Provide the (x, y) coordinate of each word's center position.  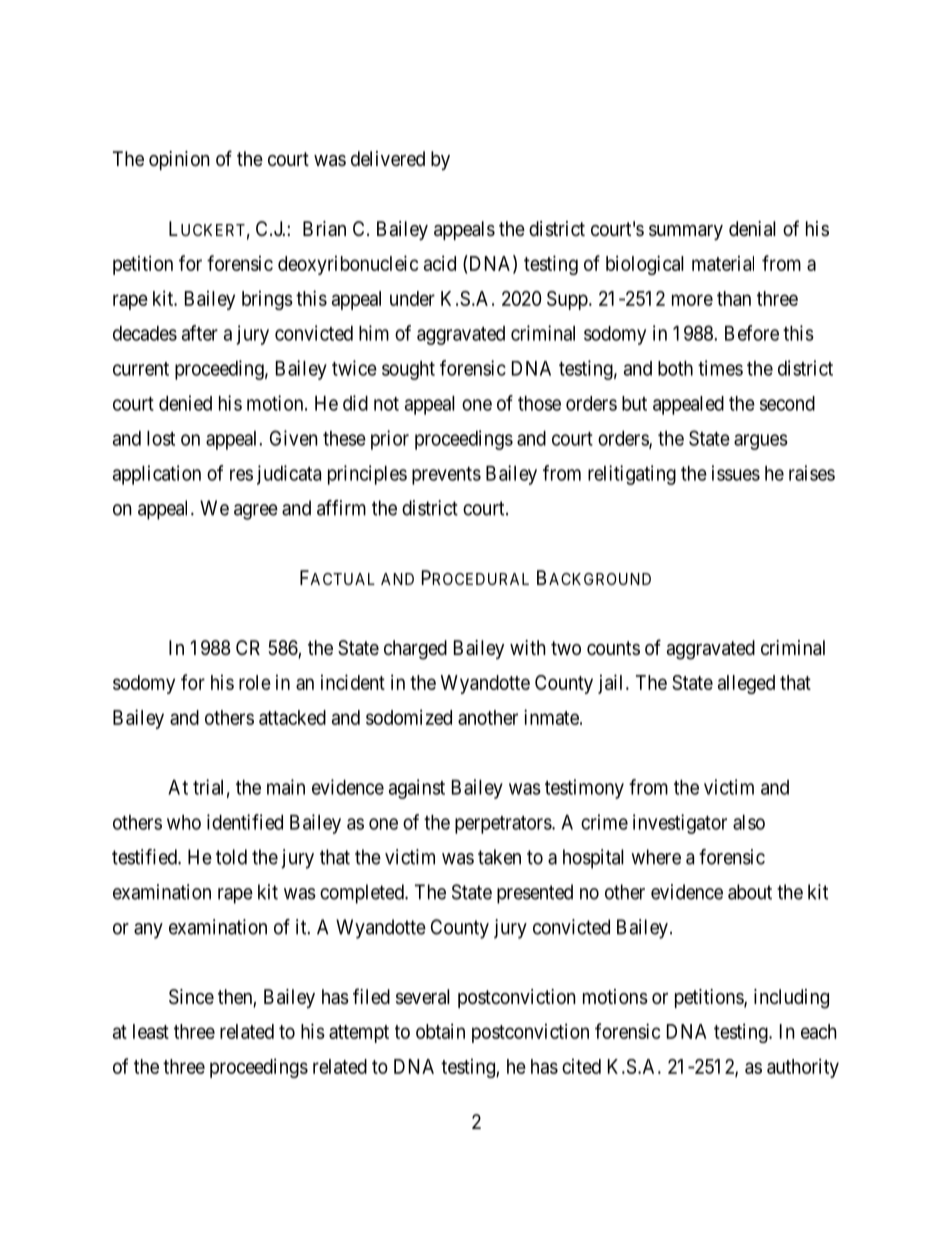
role (255, 682)
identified (245, 822)
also (749, 822)
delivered (388, 158)
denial (752, 229)
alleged (746, 684)
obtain (440, 1031)
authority (803, 1068)
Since (191, 997)
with (528, 647)
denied (185, 403)
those (539, 403)
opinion (179, 160)
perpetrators (504, 825)
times (720, 368)
